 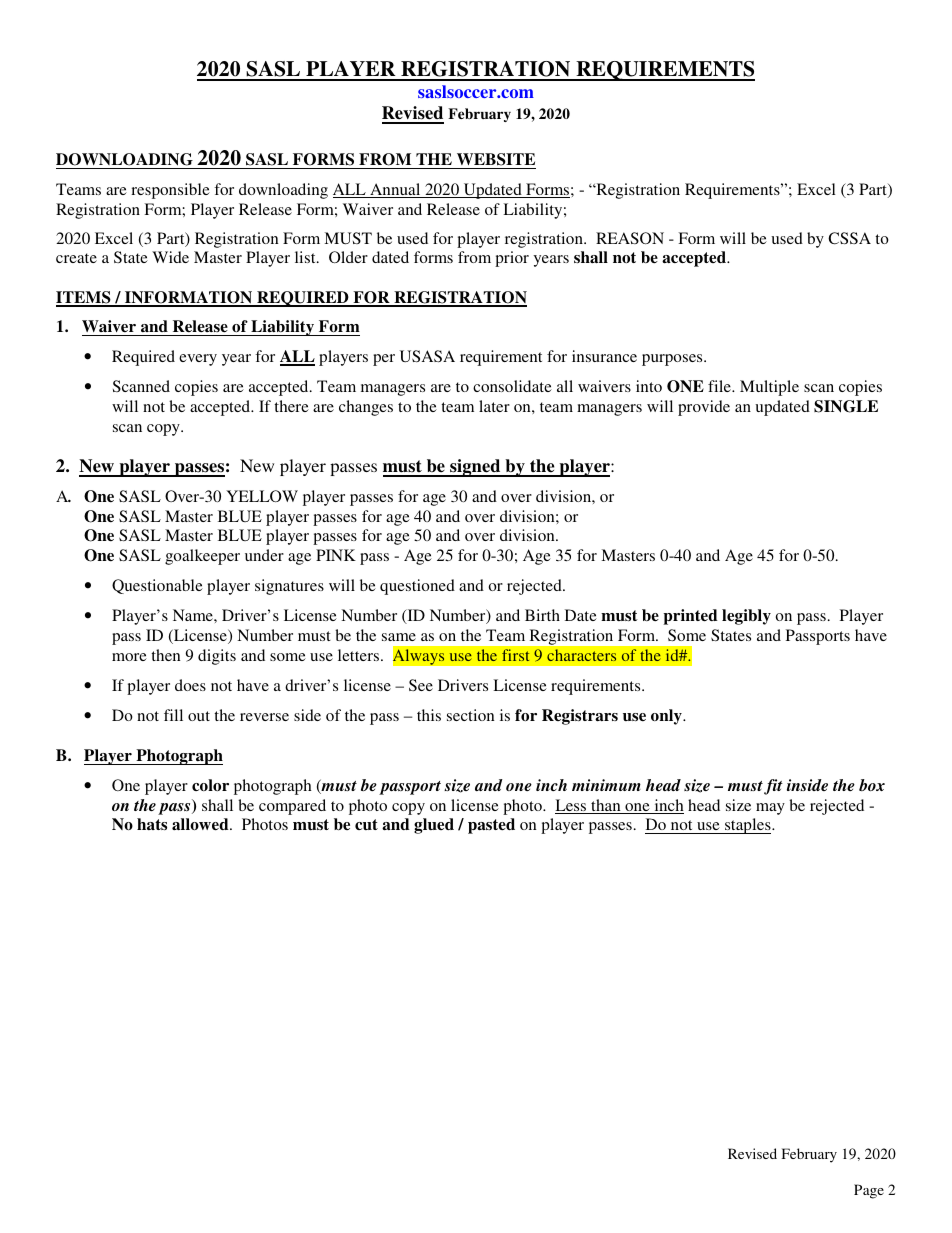 I want to click on hats, so click(x=152, y=824).
